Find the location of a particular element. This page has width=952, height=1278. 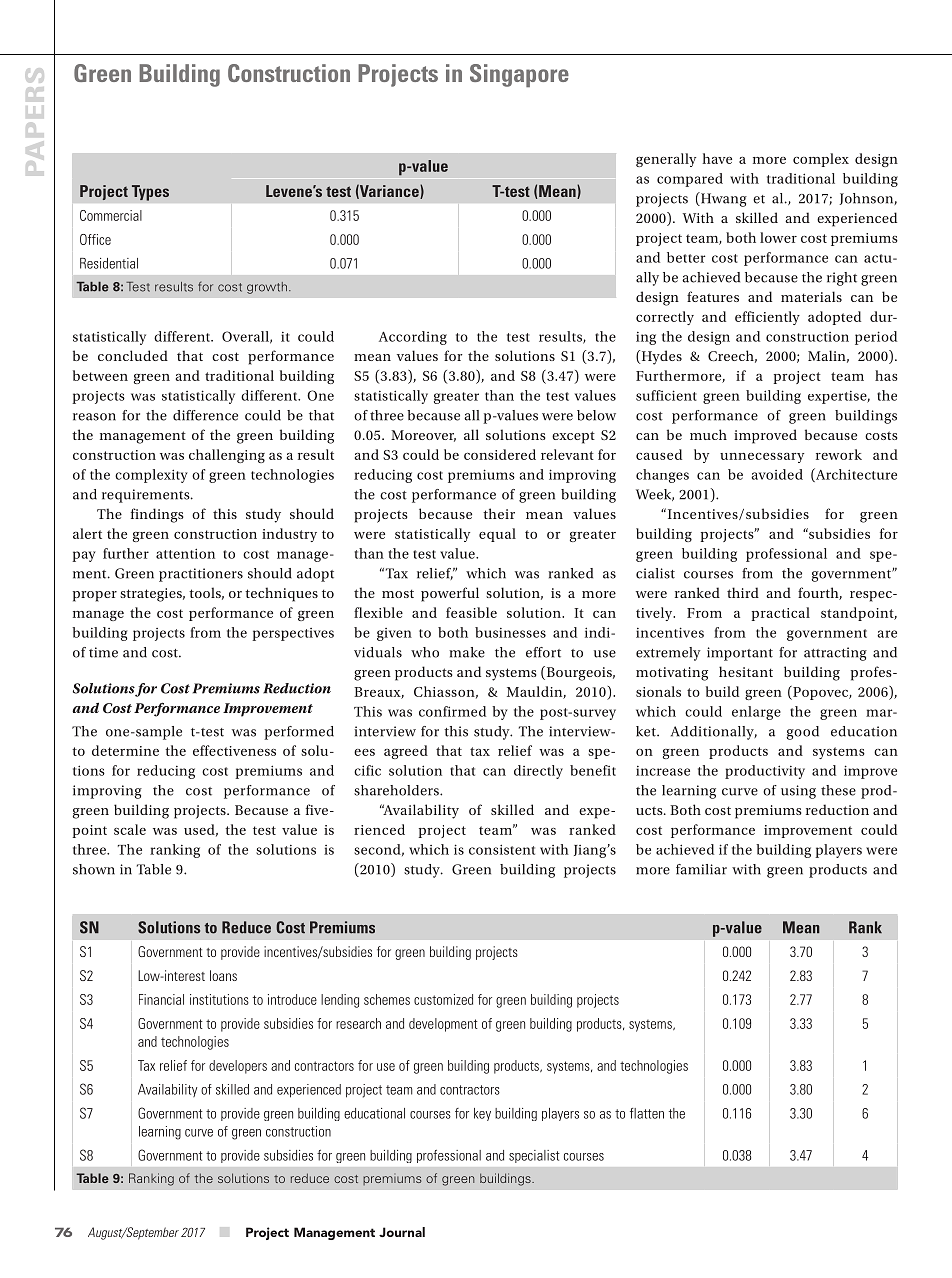

Journal is located at coordinates (402, 1232).
